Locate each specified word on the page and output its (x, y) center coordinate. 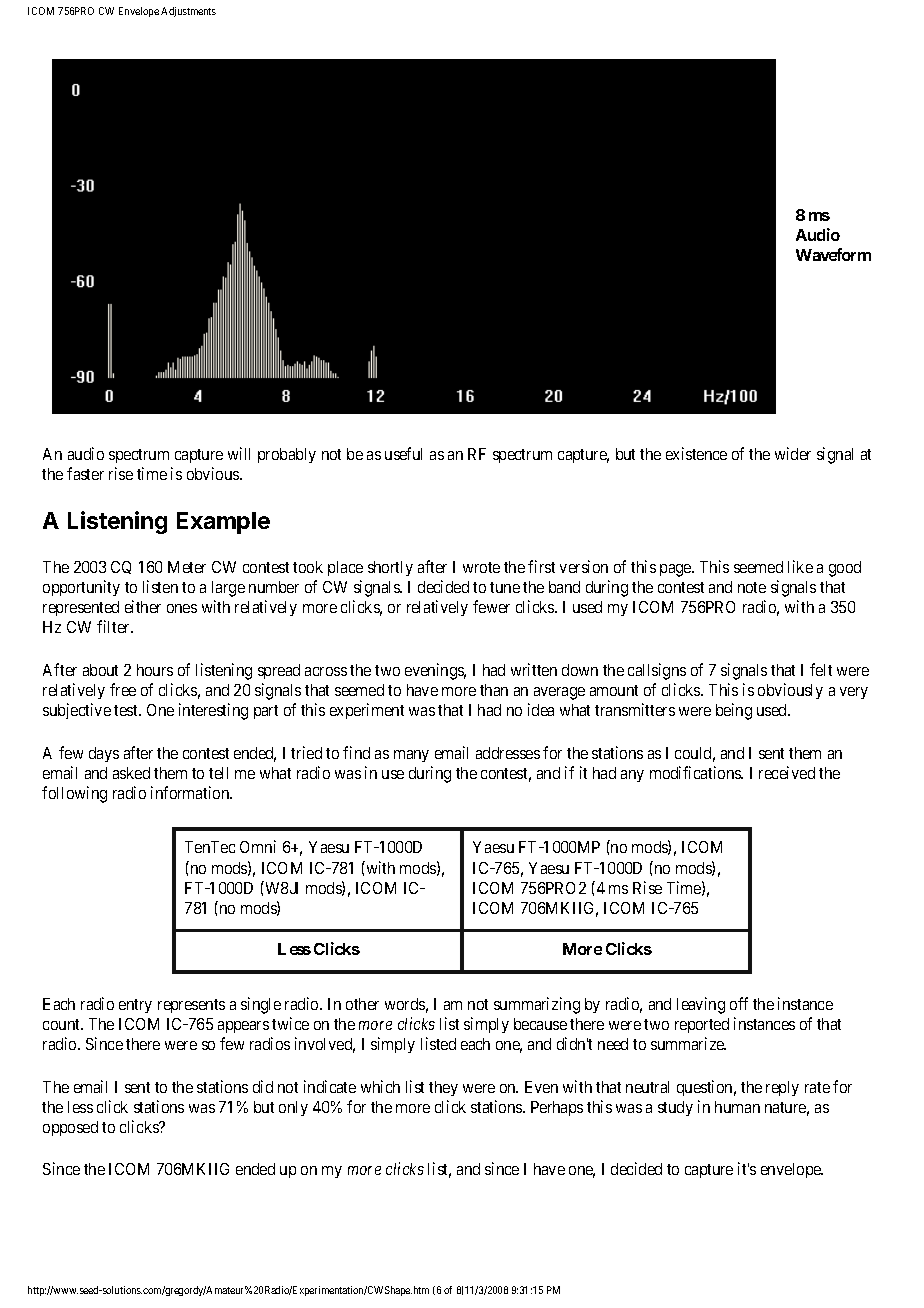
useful (403, 453)
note (752, 587)
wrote (481, 567)
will (239, 453)
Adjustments (188, 12)
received (787, 772)
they (443, 1088)
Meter (187, 567)
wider (793, 453)
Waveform (833, 254)
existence (696, 453)
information (191, 792)
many (411, 756)
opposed (70, 1128)
